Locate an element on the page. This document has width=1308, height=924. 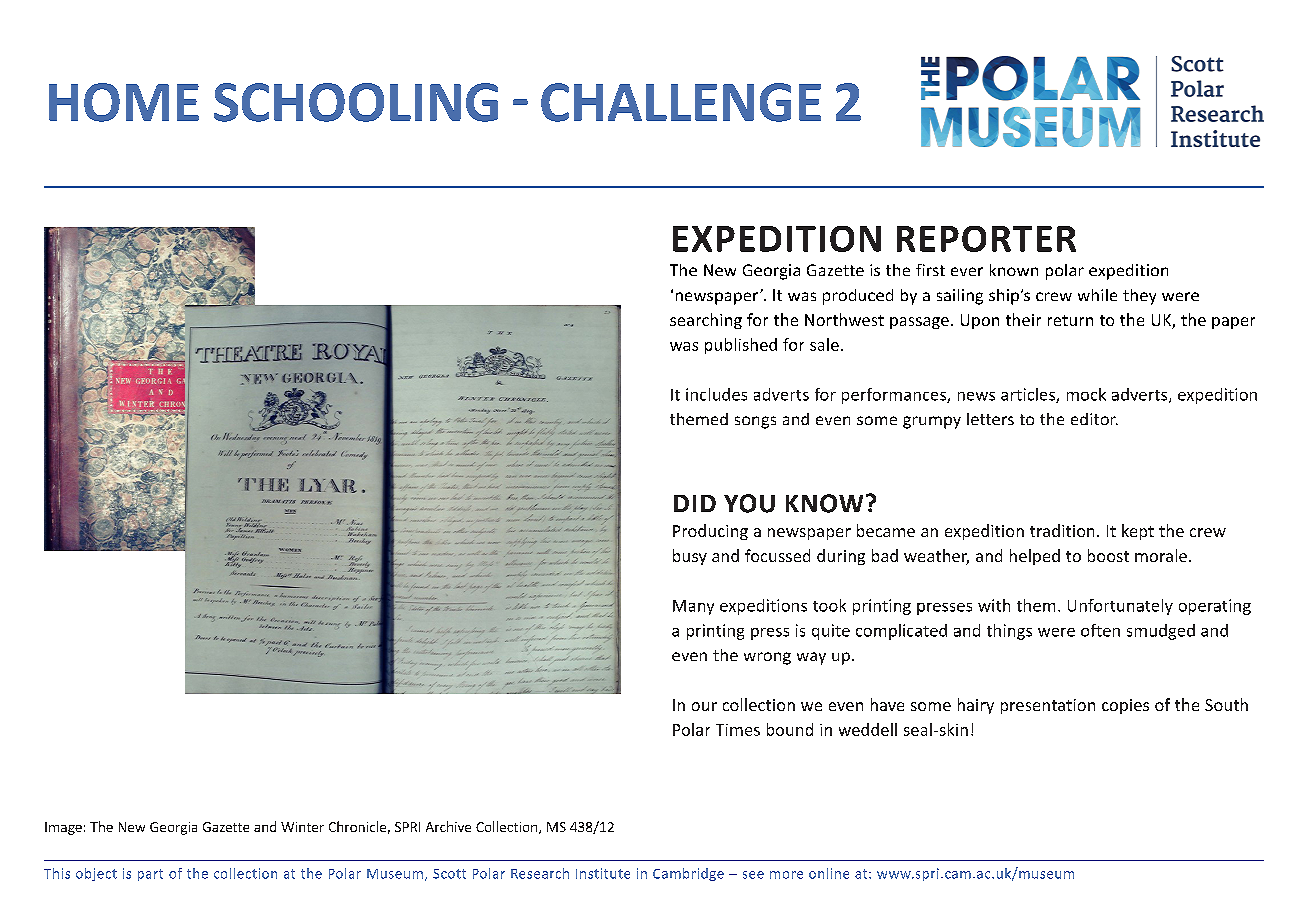
Institute is located at coordinates (603, 873).
